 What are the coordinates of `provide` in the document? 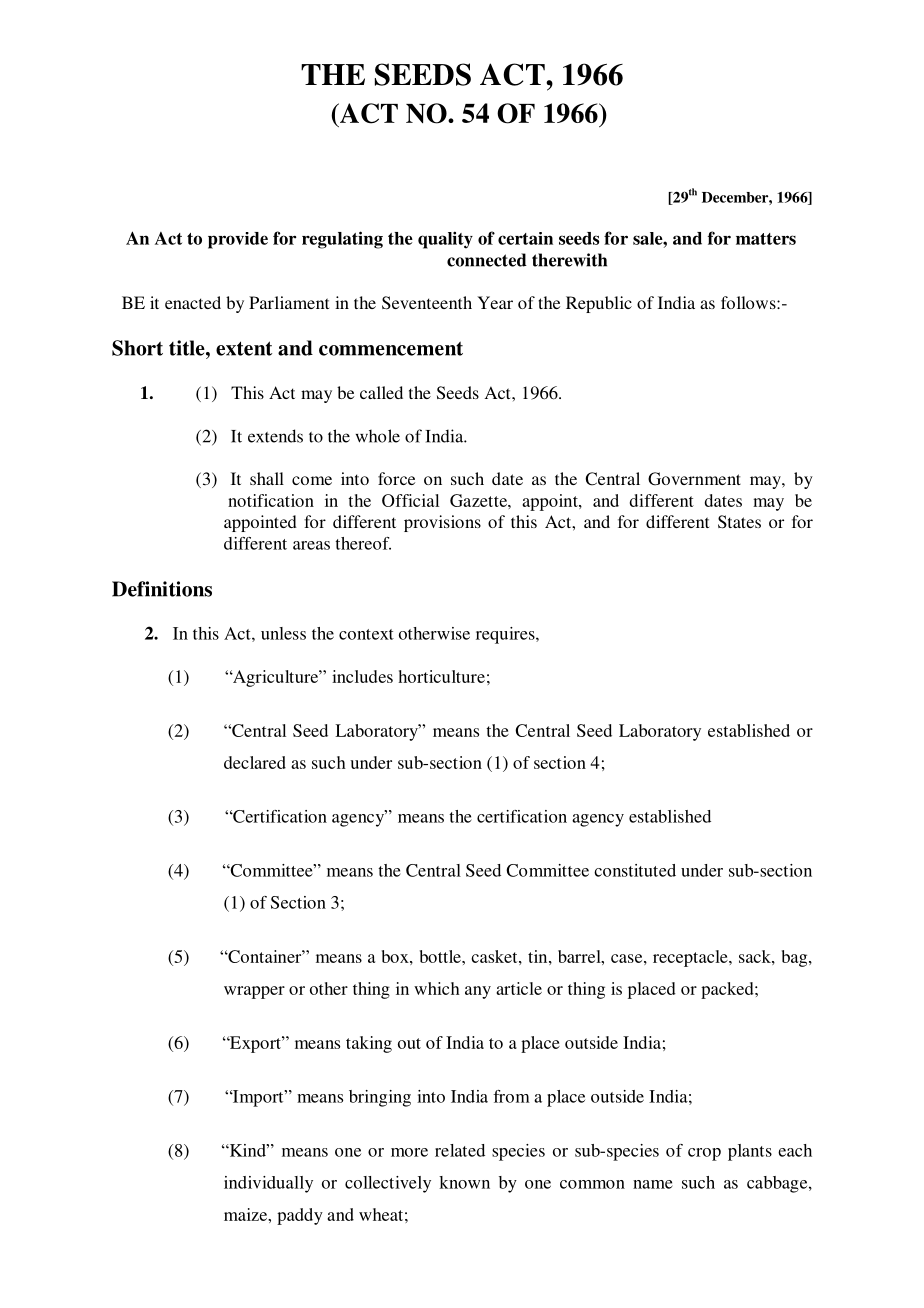 It's located at (238, 240).
